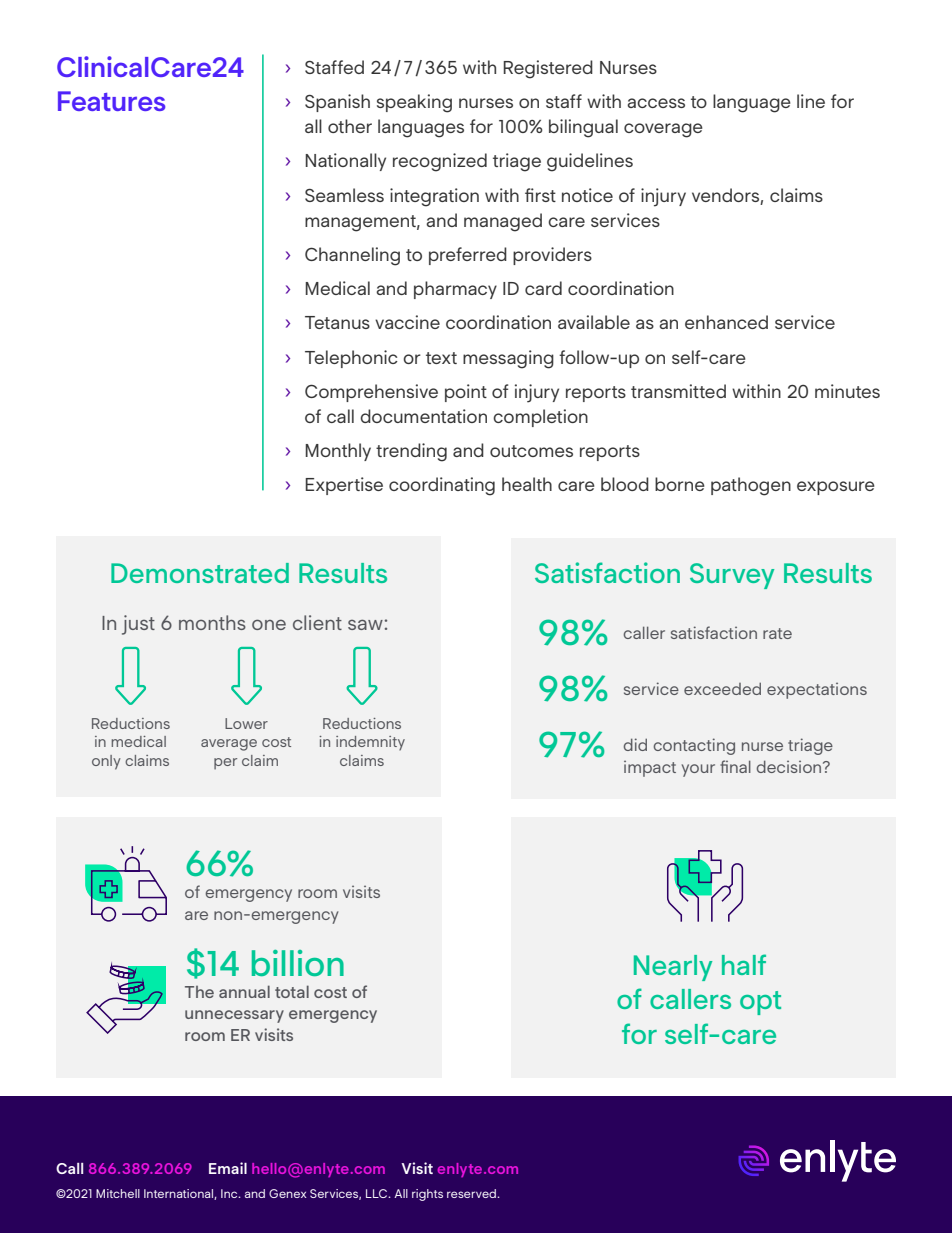  I want to click on Features, so click(111, 101).
